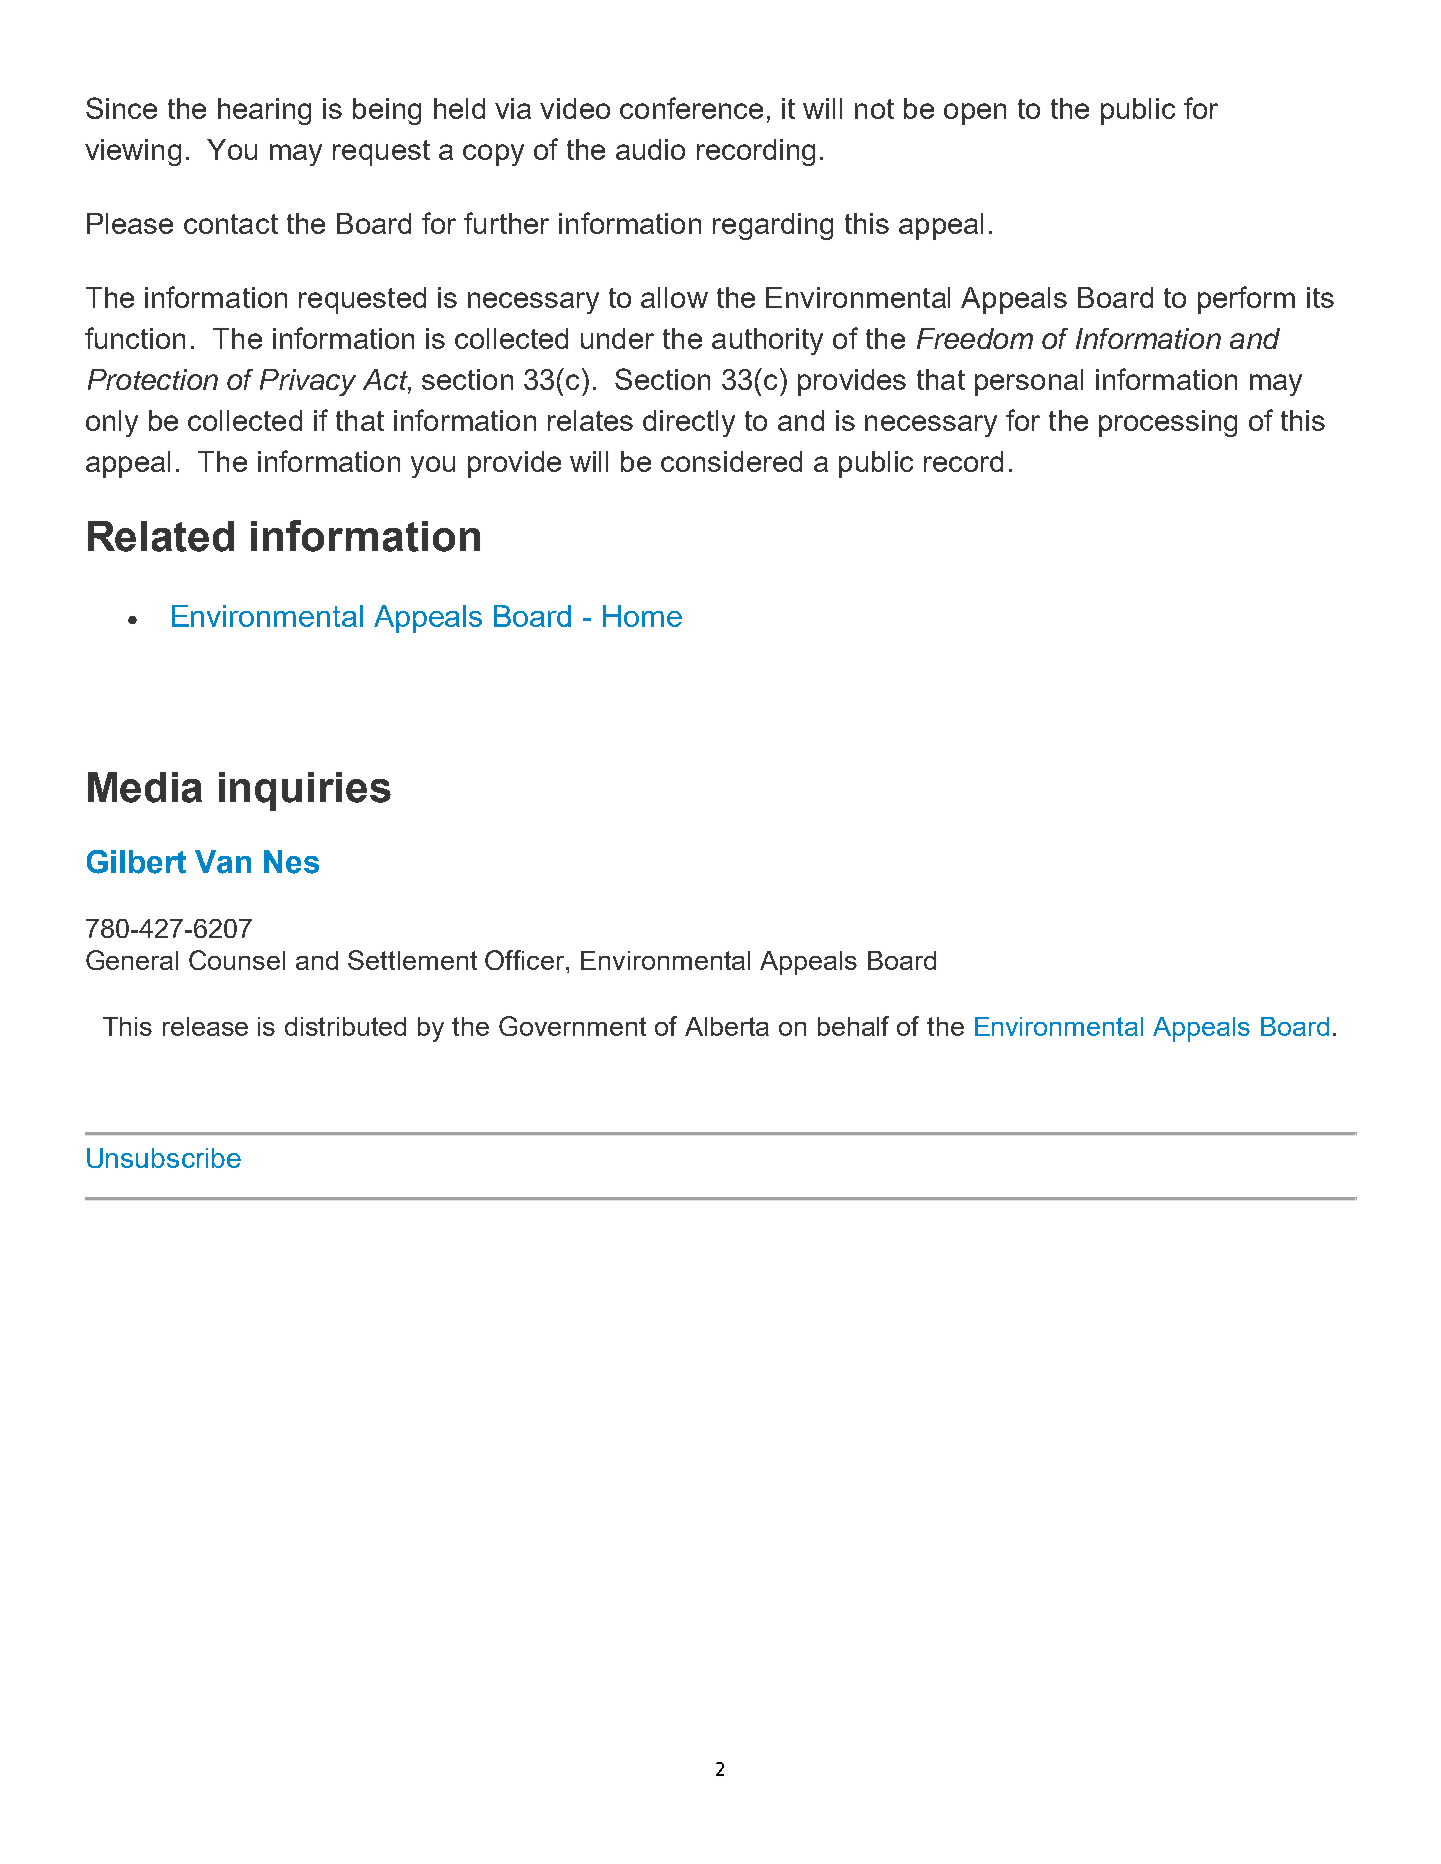 Image resolution: width=1441 pixels, height=1864 pixels. I want to click on Officer, so click(526, 960).
